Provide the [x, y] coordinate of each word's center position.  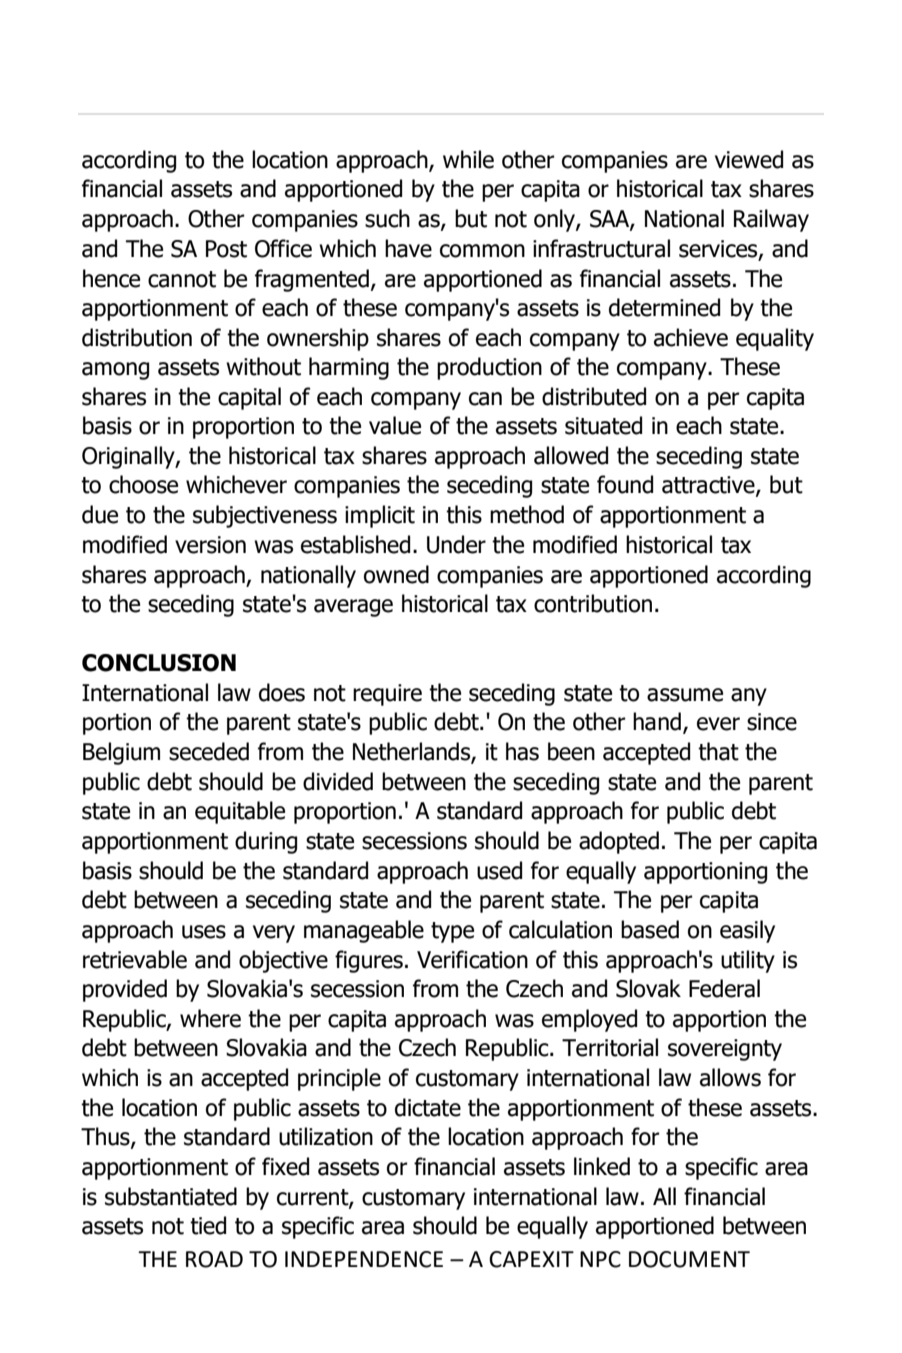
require [387, 695]
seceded [209, 751]
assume [685, 695]
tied [208, 1225]
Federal [724, 988]
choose [143, 484]
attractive [709, 486]
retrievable [135, 959]
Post [226, 249]
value [395, 425]
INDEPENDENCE [364, 1259]
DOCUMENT [689, 1259]
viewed [749, 159]
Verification [472, 959]
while [468, 159]
